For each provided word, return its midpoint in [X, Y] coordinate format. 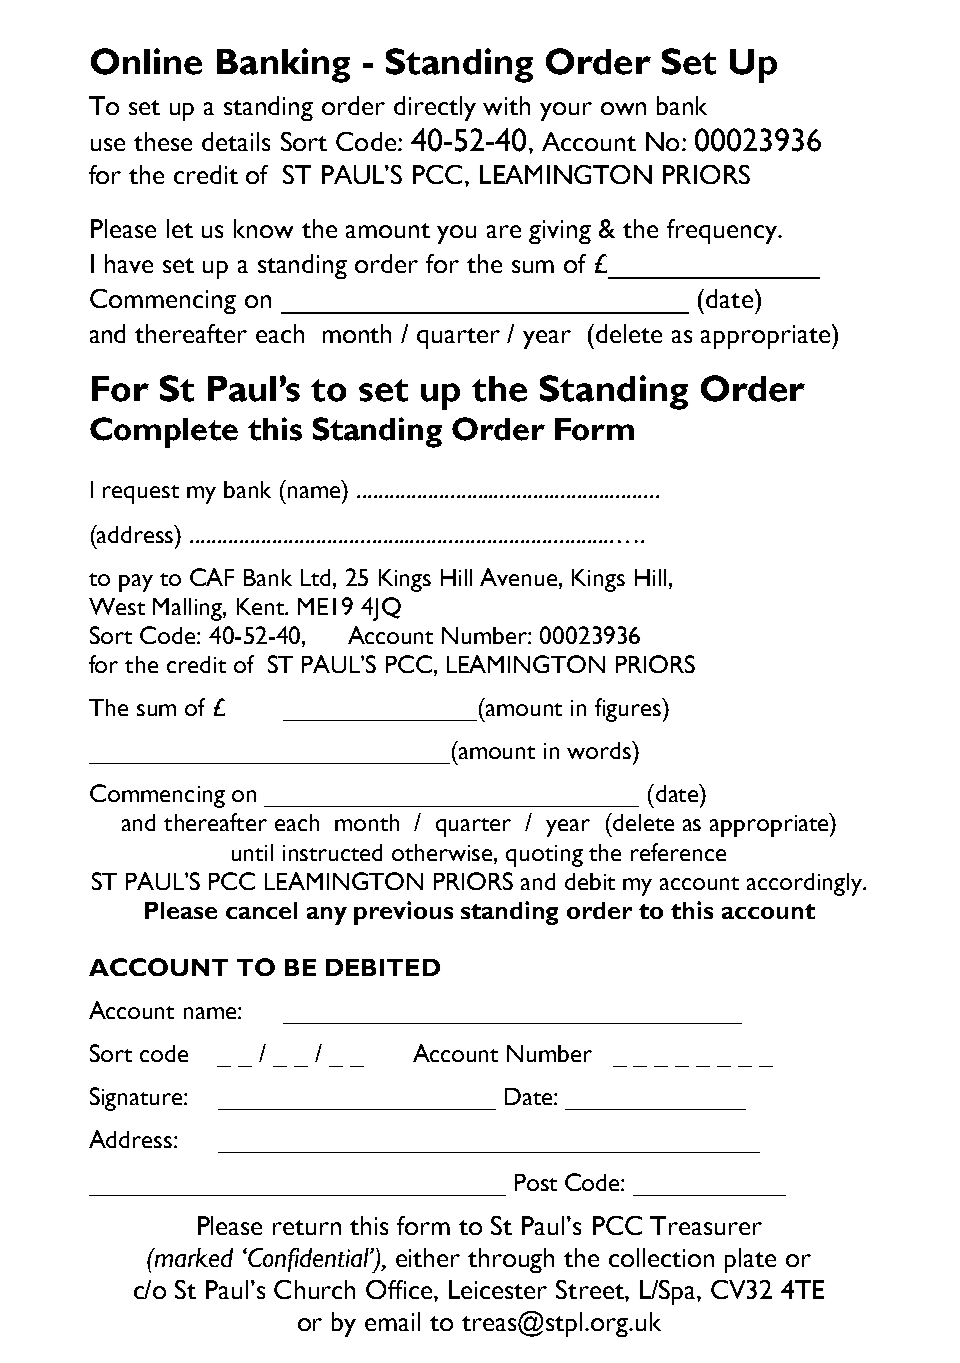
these [163, 141]
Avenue [520, 577]
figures [629, 710]
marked [193, 1257]
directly [435, 108]
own [623, 108]
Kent [262, 606]
